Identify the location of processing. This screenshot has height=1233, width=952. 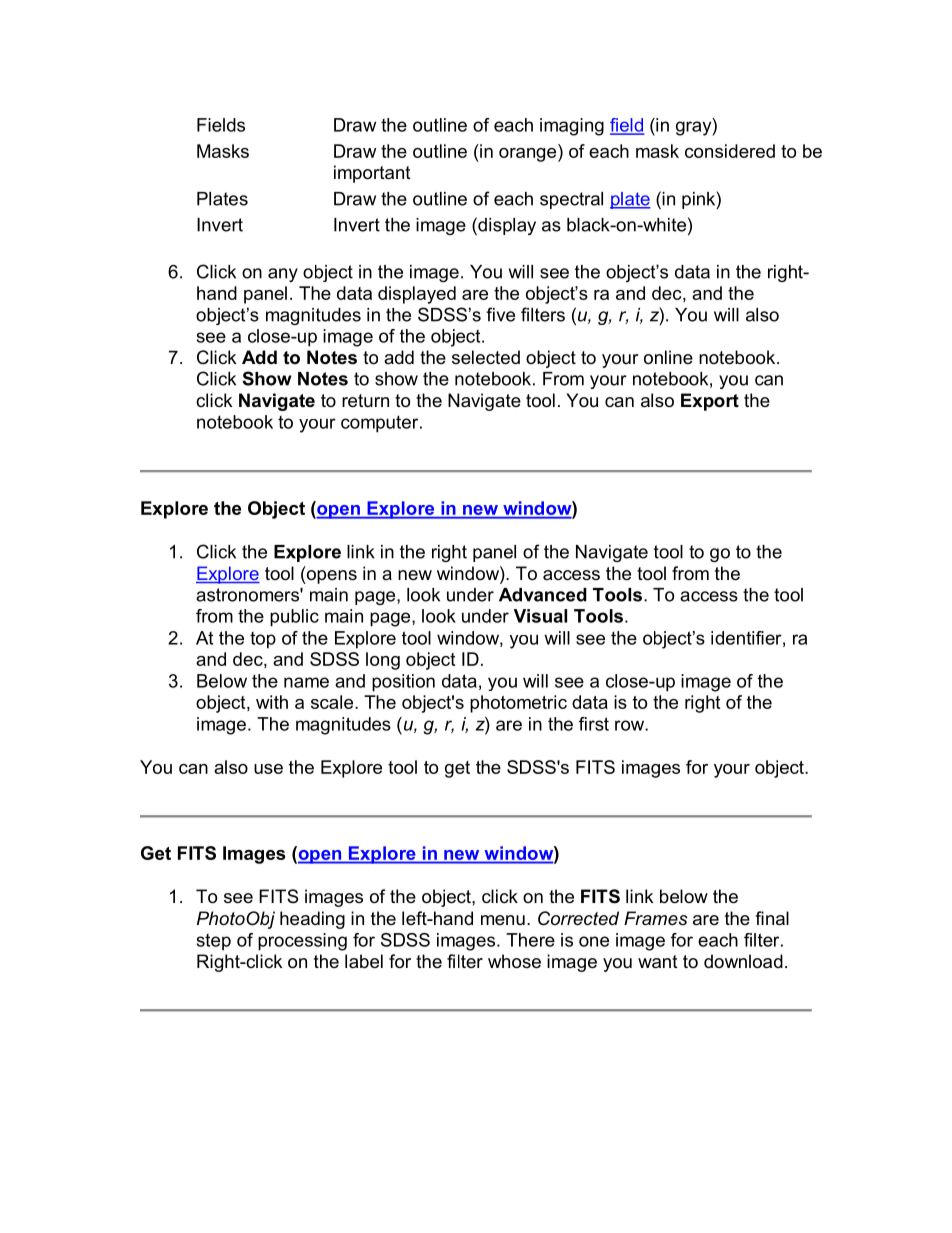
(302, 942).
